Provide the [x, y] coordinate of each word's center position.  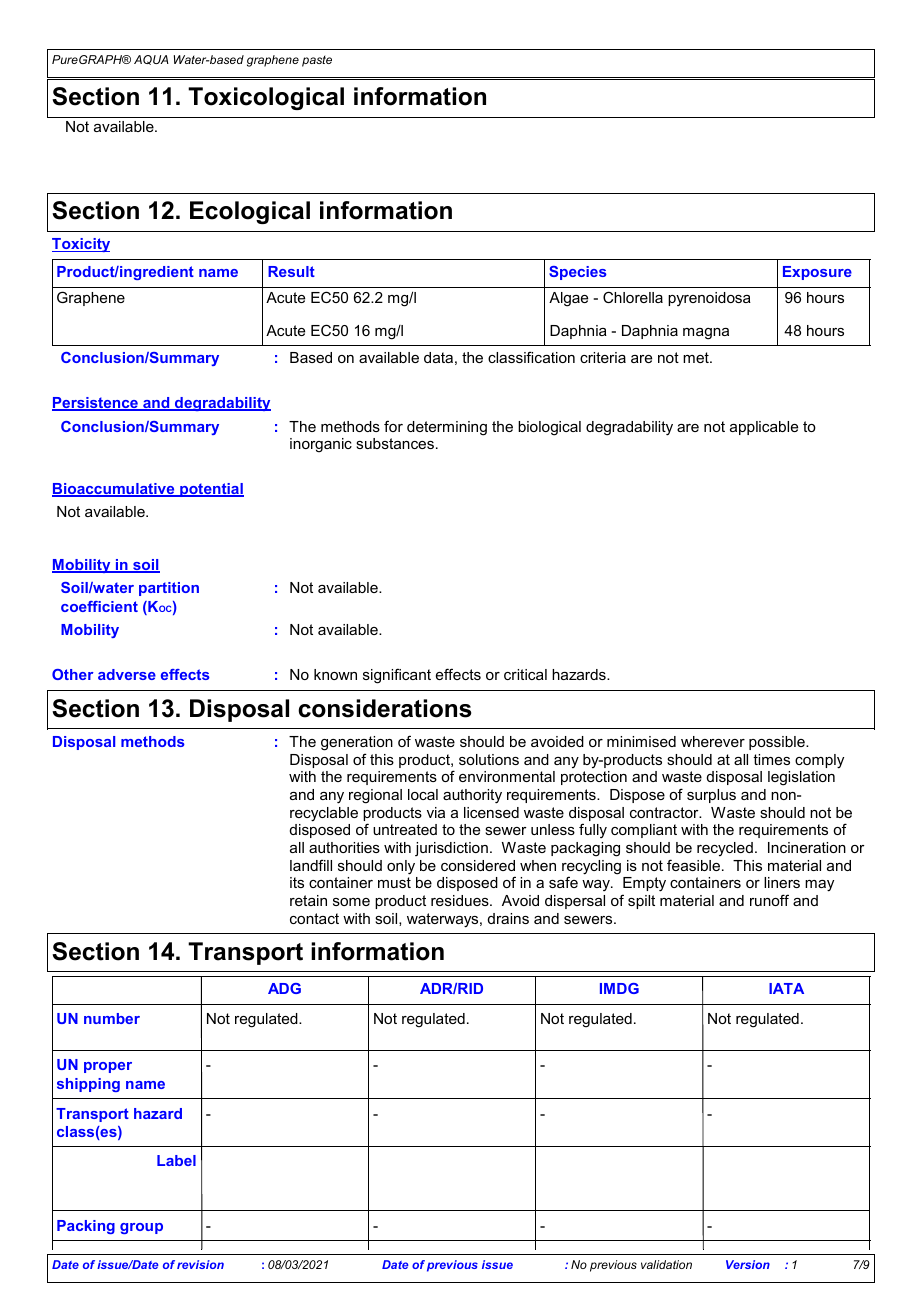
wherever [713, 741]
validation [666, 1264]
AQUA [151, 60]
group [141, 1228]
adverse [127, 674]
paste [317, 61]
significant [397, 676]
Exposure [817, 273]
